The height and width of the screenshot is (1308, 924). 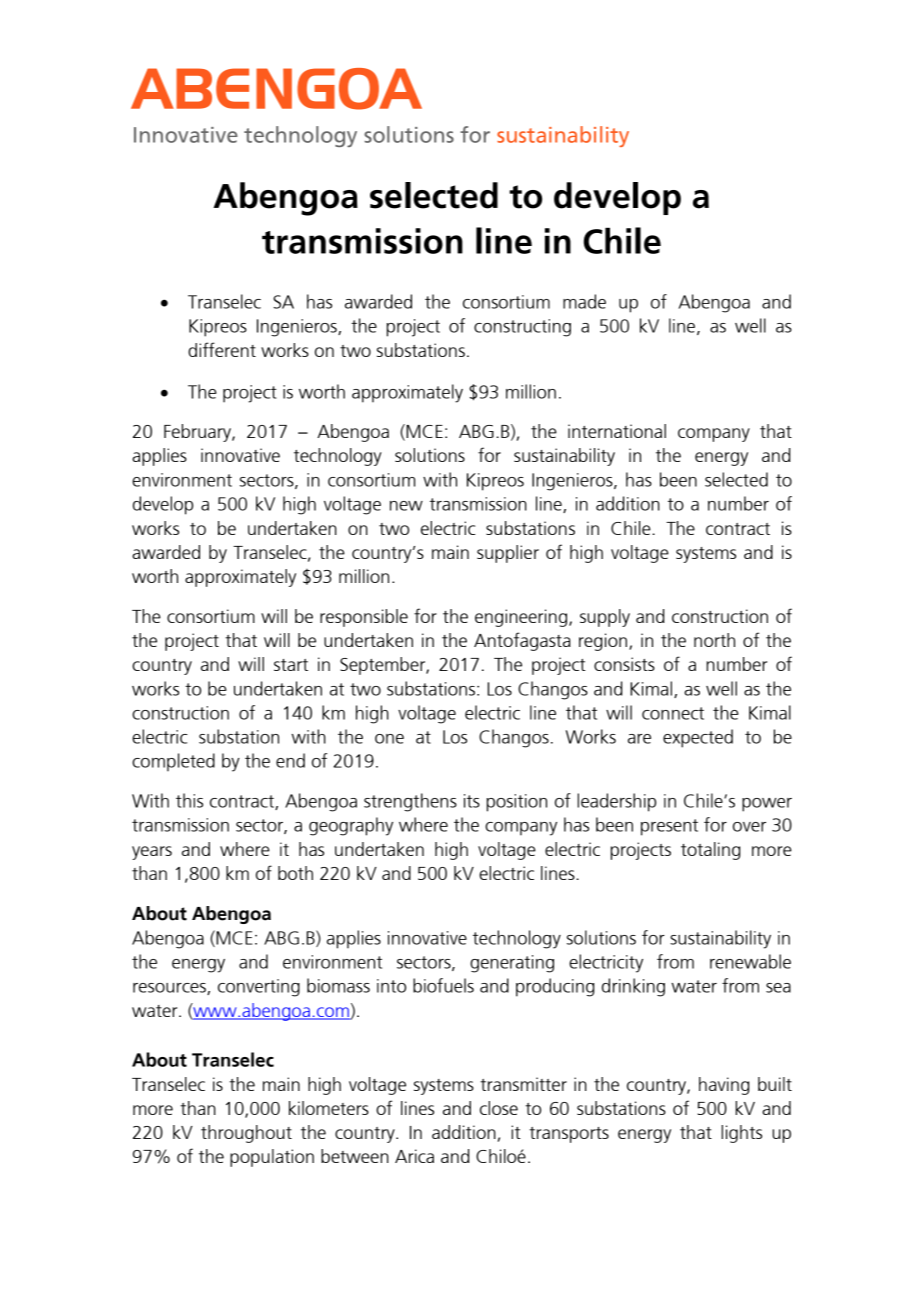 What do you see at coordinates (259, 988) in the screenshot?
I see `converting` at bounding box center [259, 988].
